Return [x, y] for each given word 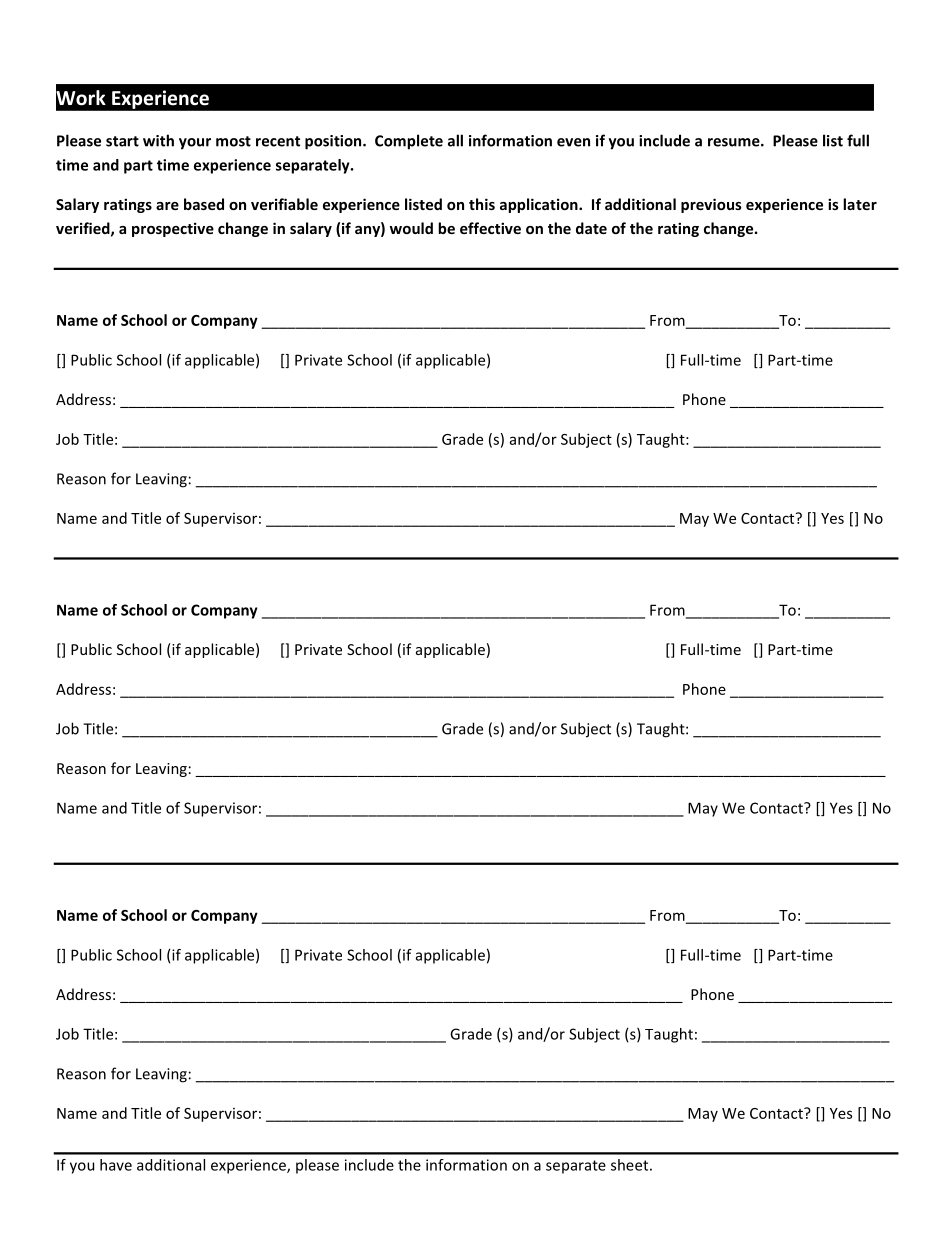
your [195, 144]
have [116, 1165]
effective [490, 228]
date [591, 228]
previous [711, 205]
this [482, 204]
